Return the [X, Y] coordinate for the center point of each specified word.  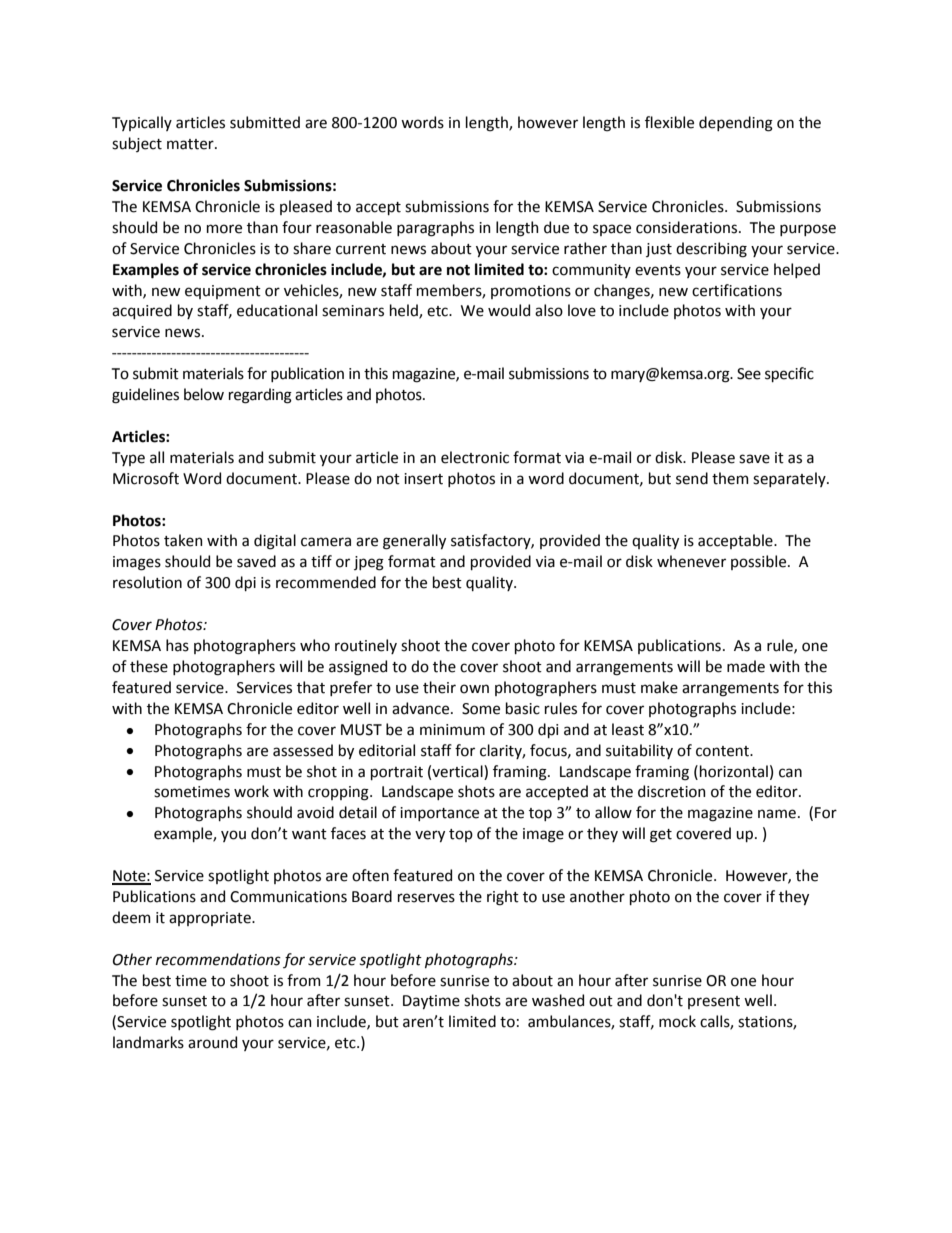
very [430, 836]
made [746, 666]
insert [423, 479]
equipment [223, 292]
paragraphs [435, 229]
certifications [737, 290]
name [777, 814]
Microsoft [146, 478]
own [474, 689]
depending [736, 124]
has [177, 645]
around [212, 1042]
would [509, 310]
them [730, 478]
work [251, 791]
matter [191, 144]
